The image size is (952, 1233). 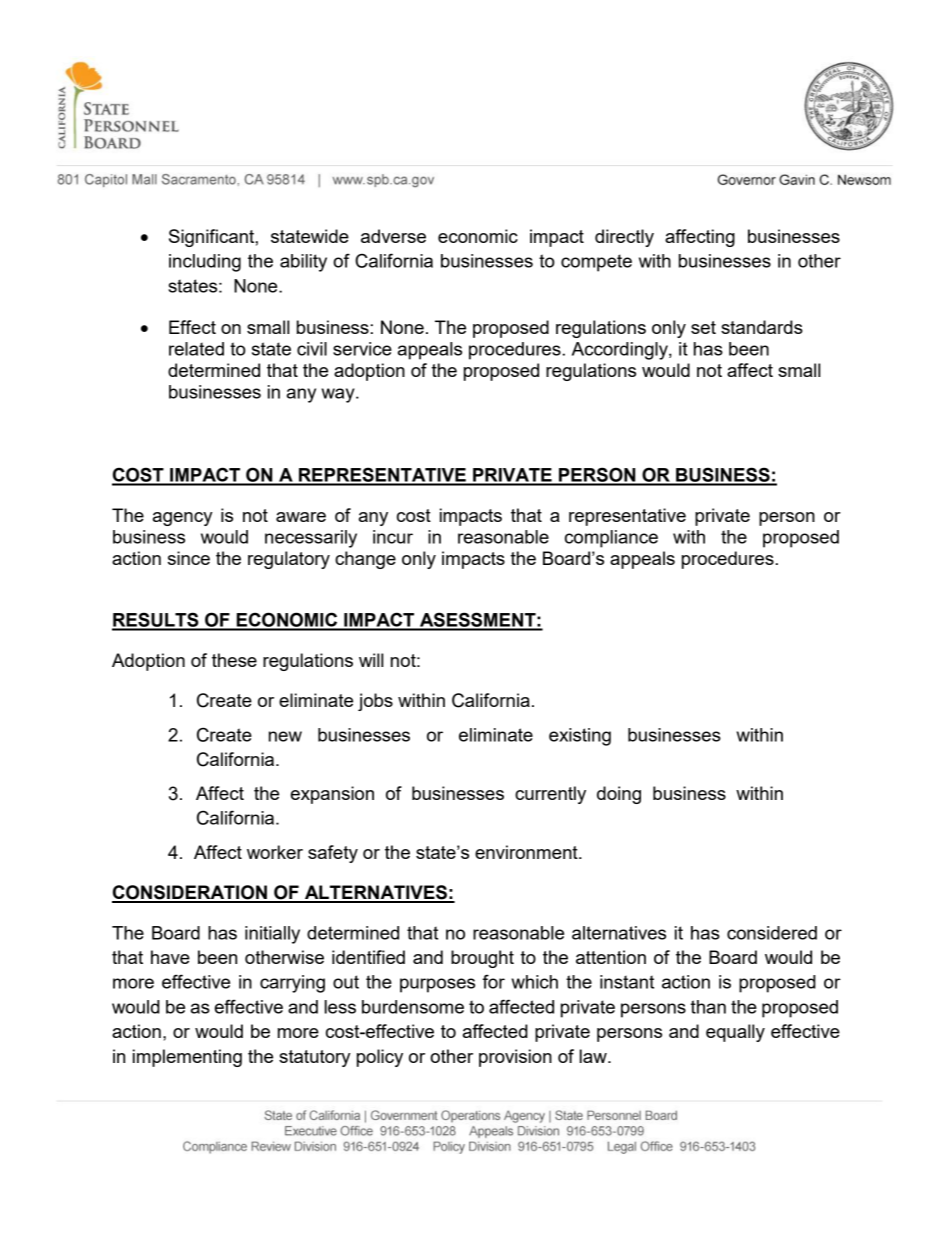 I want to click on these, so click(x=234, y=660).
